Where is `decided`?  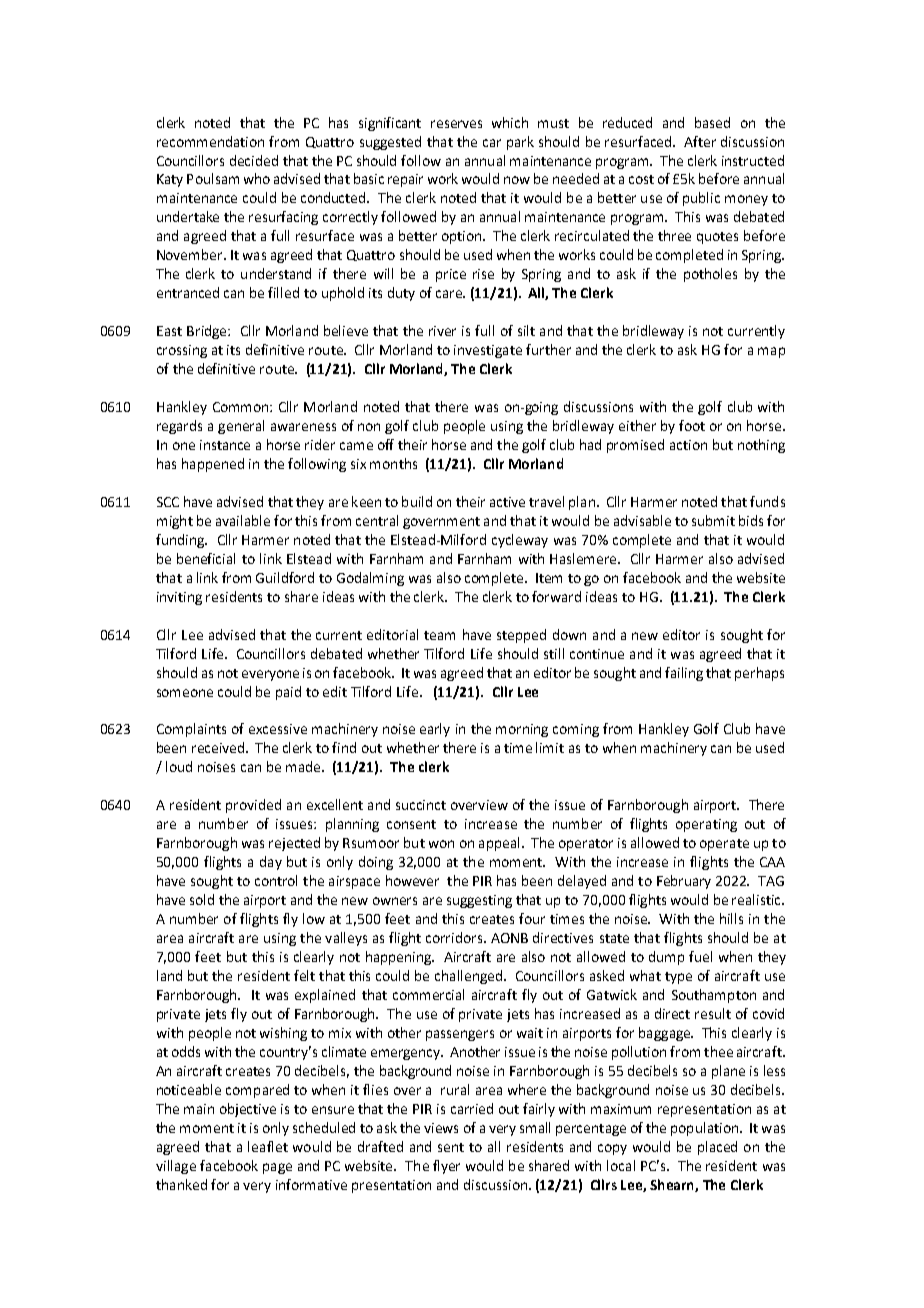 decided is located at coordinates (254, 160).
